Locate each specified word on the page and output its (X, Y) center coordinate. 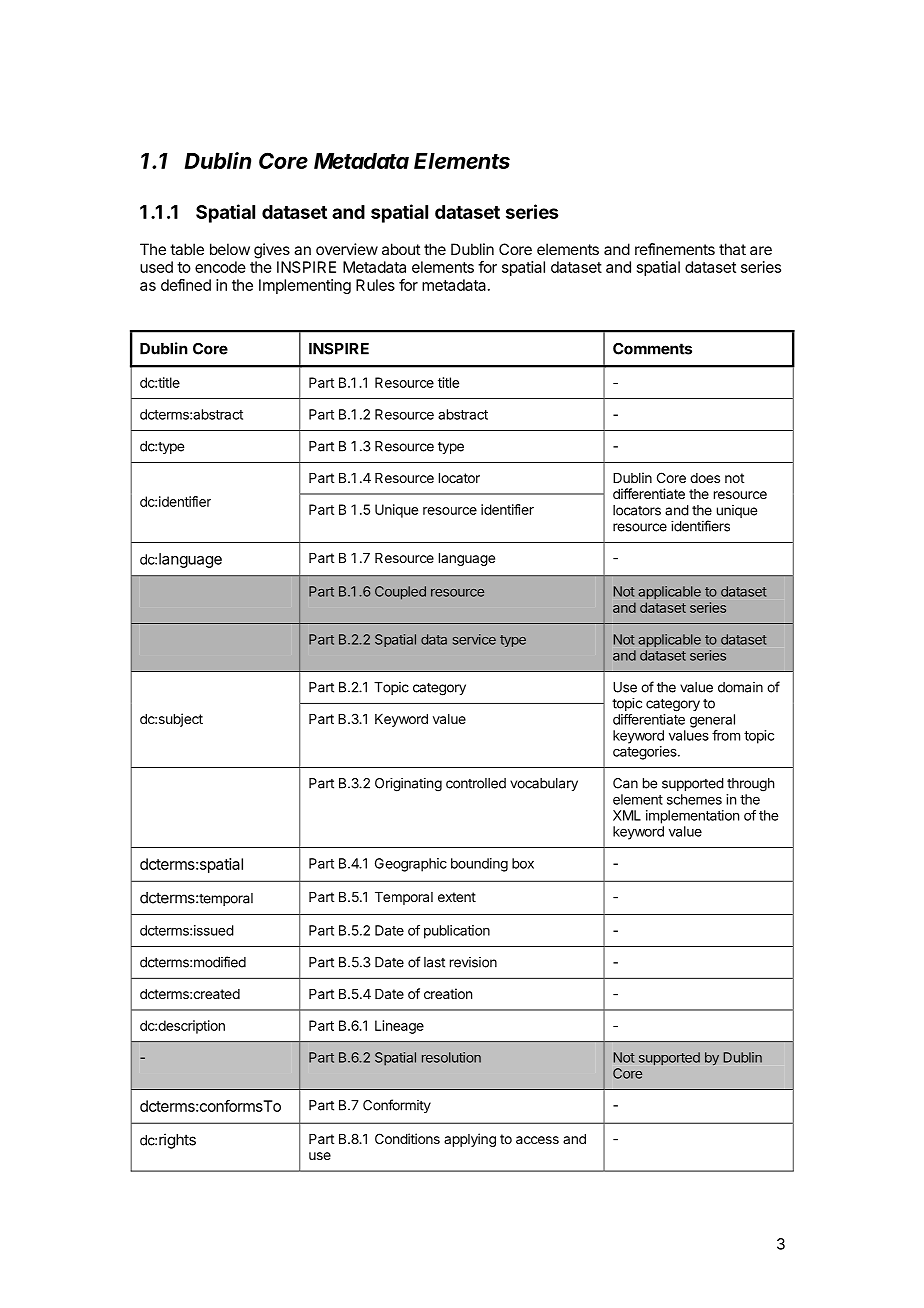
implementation (692, 817)
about (401, 249)
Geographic (411, 865)
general (712, 721)
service (474, 639)
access (537, 1140)
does (705, 478)
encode (220, 267)
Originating (408, 785)
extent (457, 897)
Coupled (400, 593)
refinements (675, 249)
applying (470, 1140)
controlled (476, 783)
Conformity (397, 1106)
